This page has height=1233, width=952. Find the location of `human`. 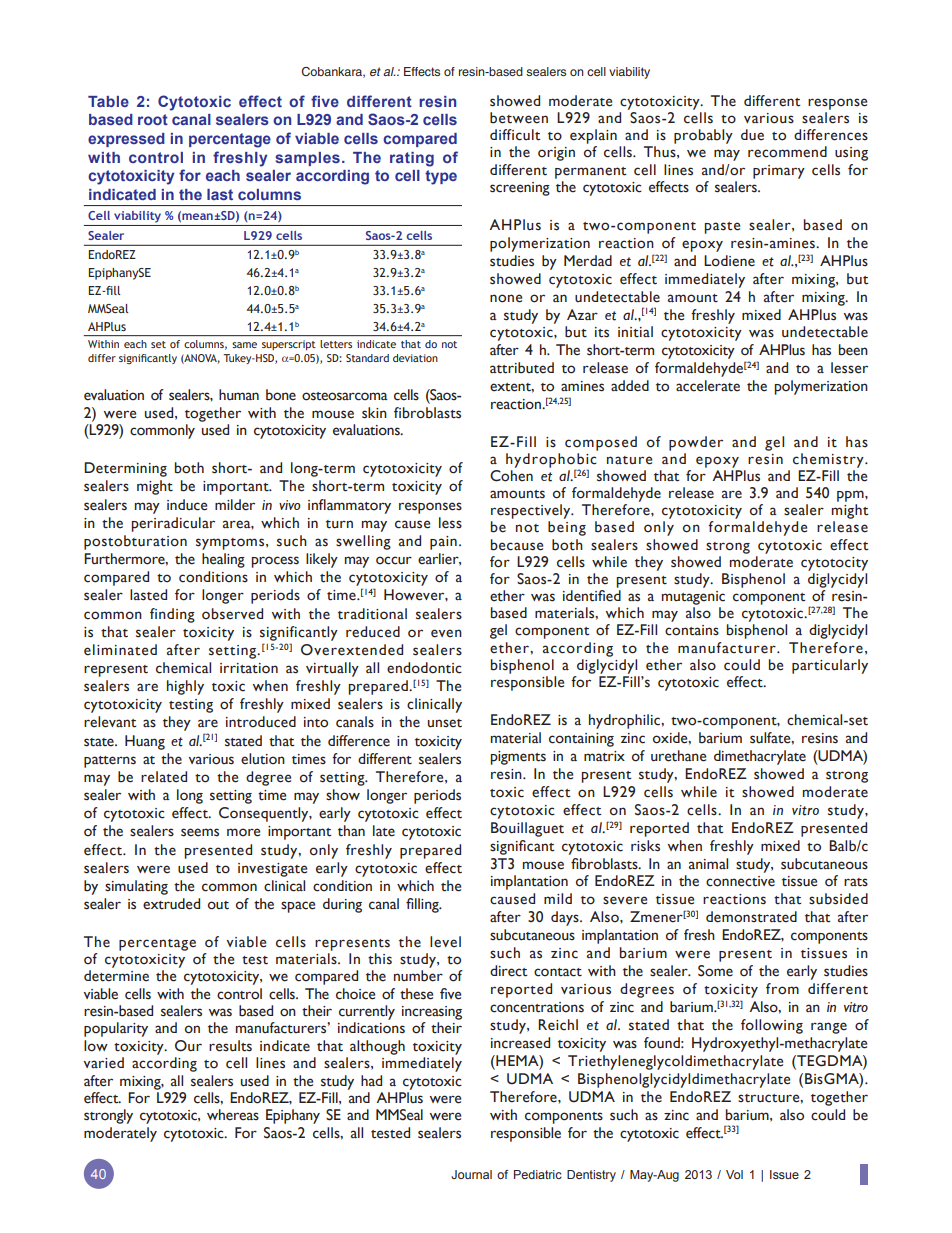

human is located at coordinates (239, 395).
